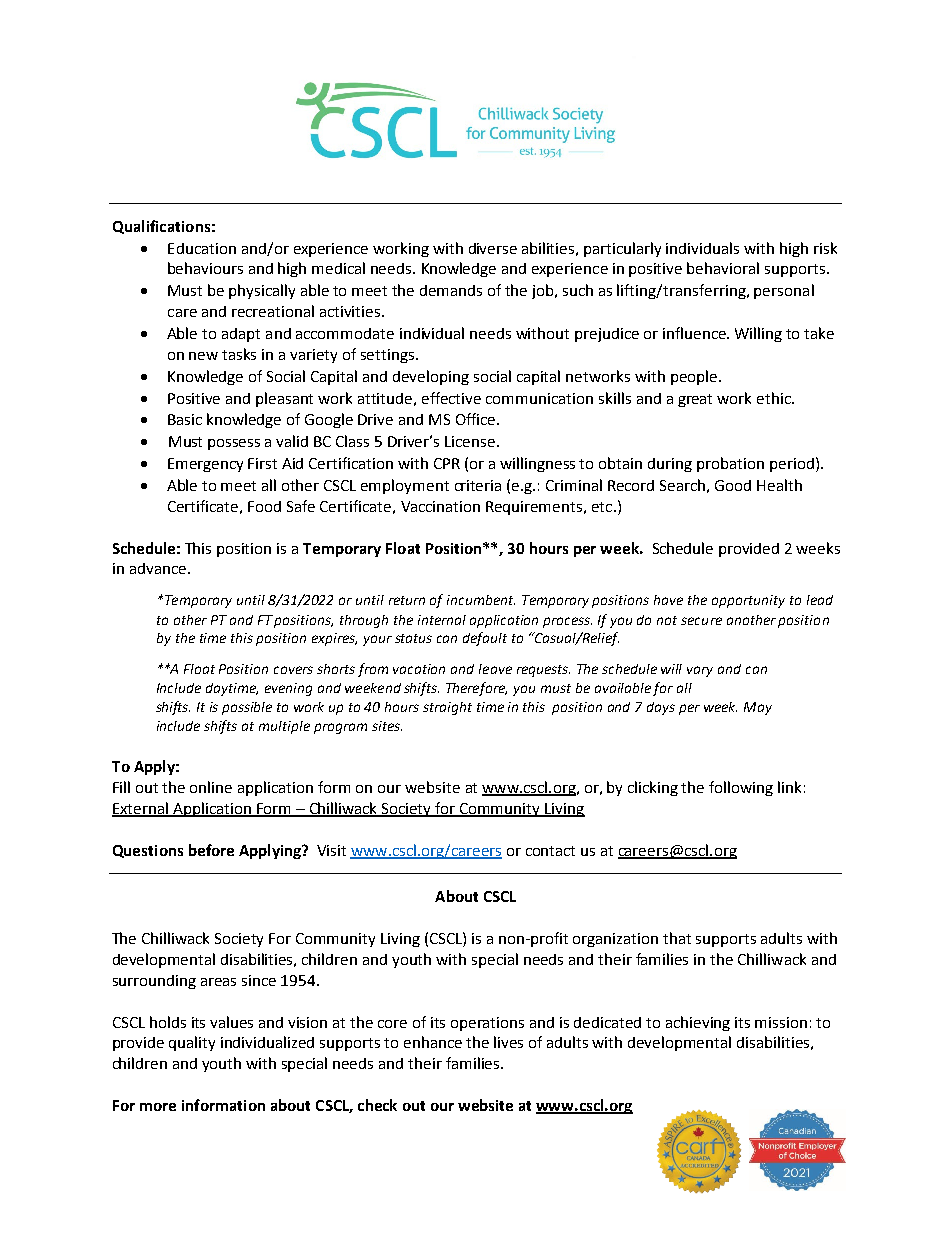 This document has width=952, height=1233. Describe the element at coordinates (723, 268) in the document. I see `behavioral` at that location.
